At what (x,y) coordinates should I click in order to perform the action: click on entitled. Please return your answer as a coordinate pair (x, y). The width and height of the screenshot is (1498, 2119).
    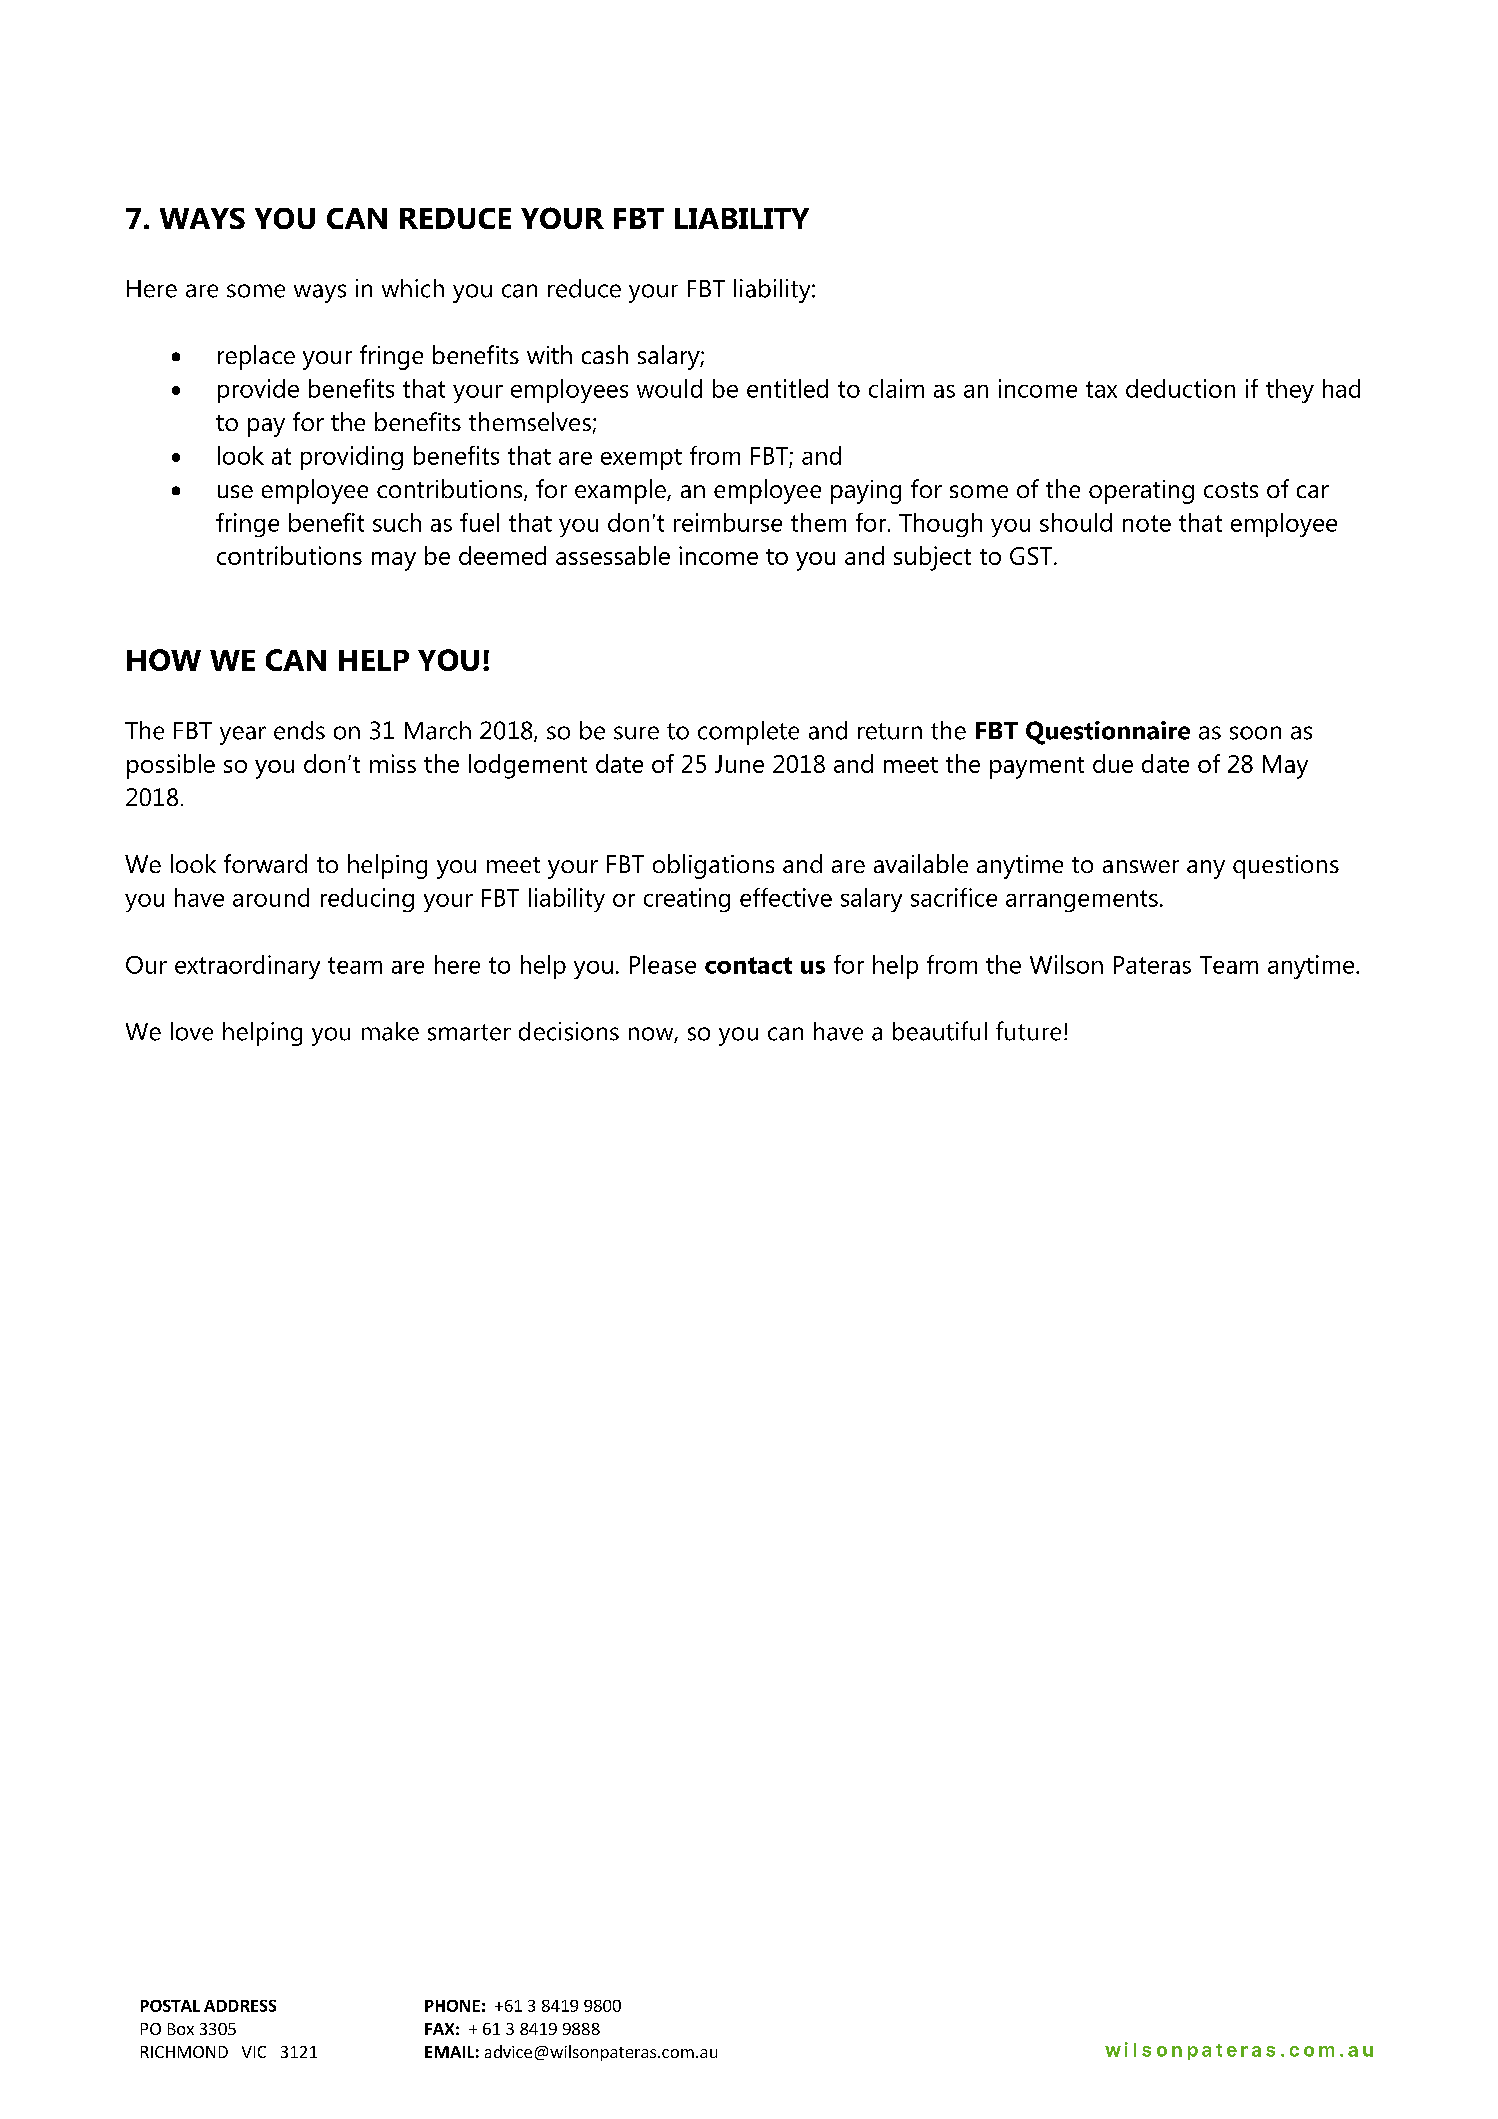
    Looking at the image, I should click on (787, 388).
